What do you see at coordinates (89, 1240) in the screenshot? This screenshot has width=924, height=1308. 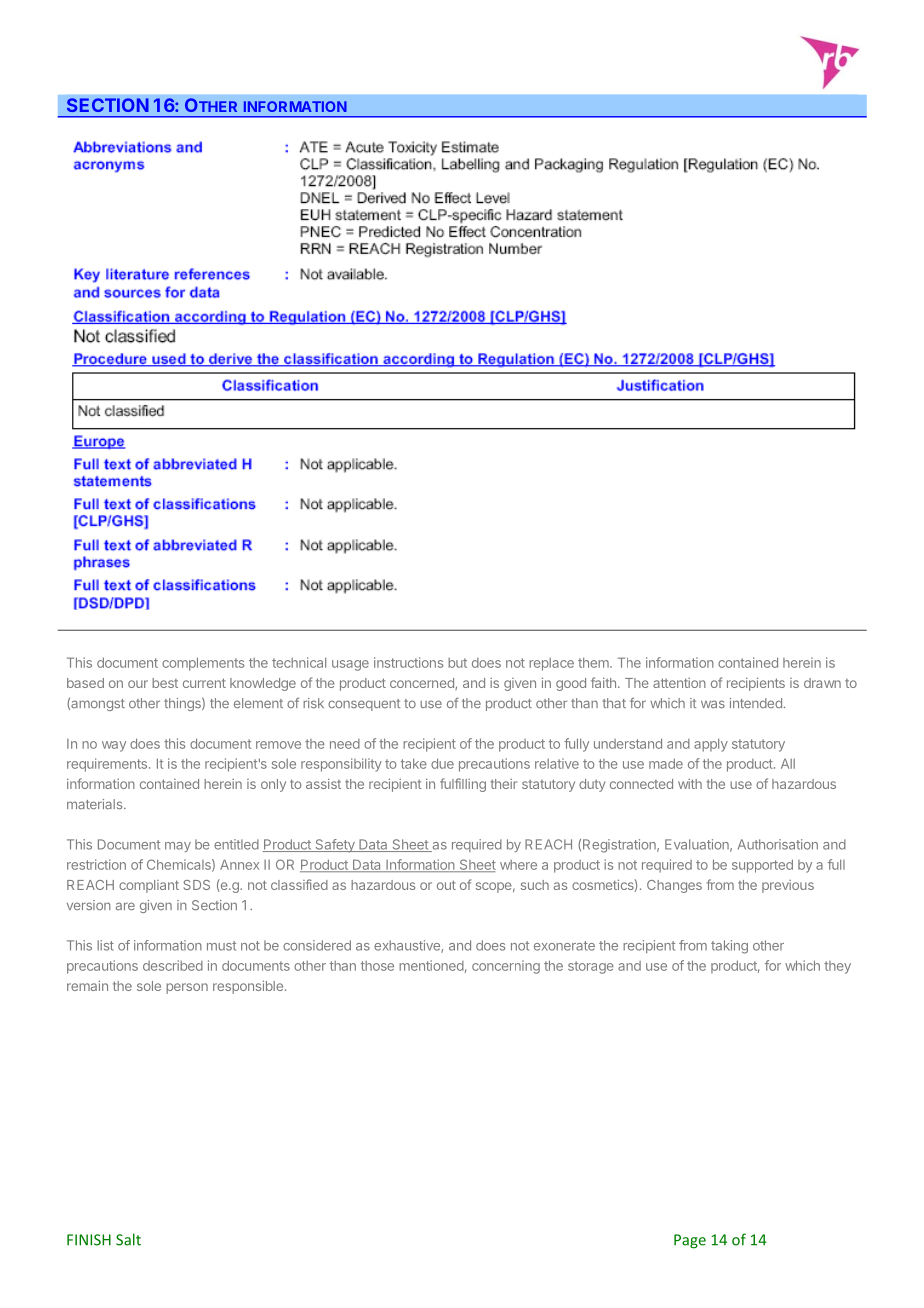 I see `FINISH` at bounding box center [89, 1240].
